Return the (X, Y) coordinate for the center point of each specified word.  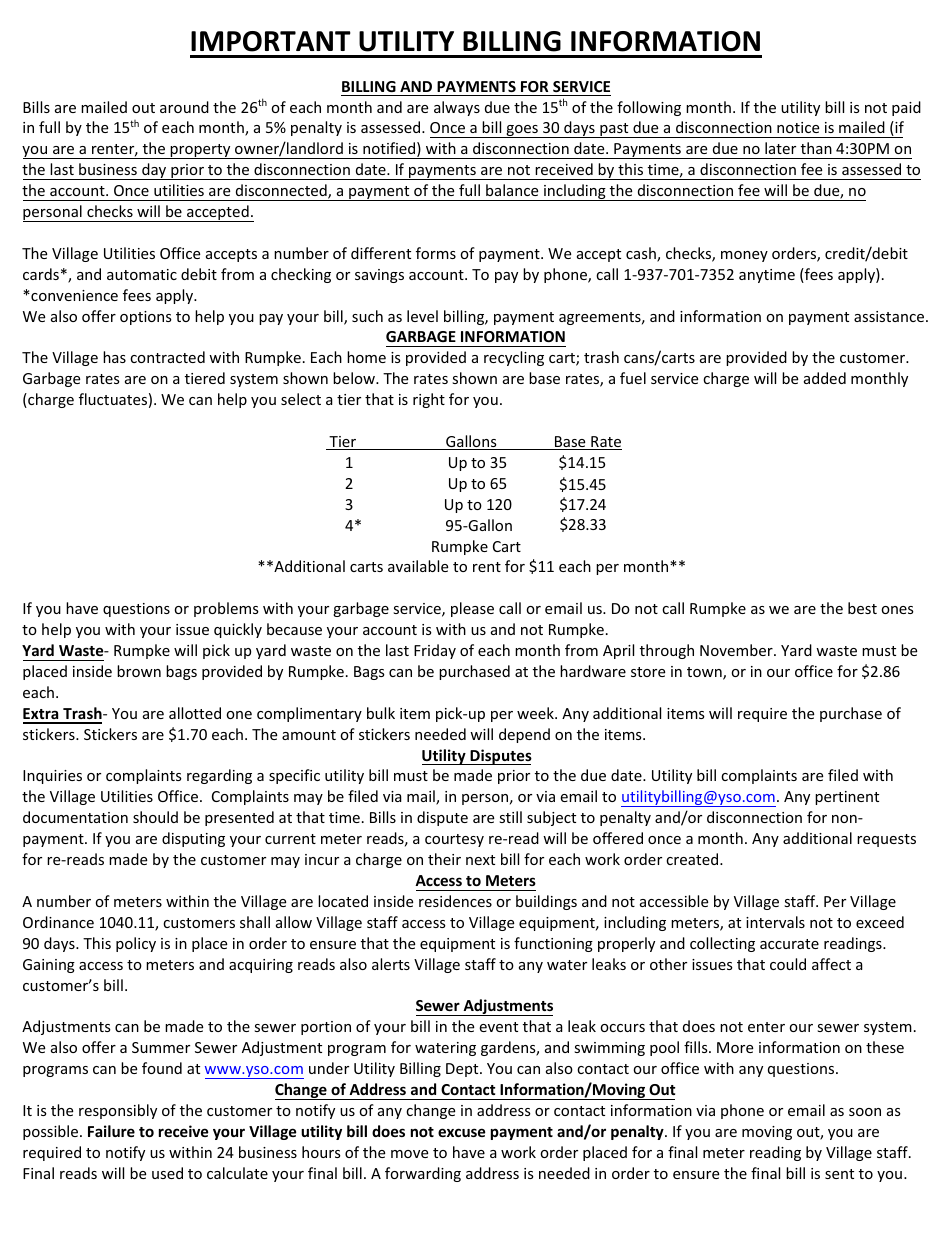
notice (798, 127)
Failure (111, 1131)
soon (865, 1112)
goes (522, 131)
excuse (462, 1132)
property (200, 151)
